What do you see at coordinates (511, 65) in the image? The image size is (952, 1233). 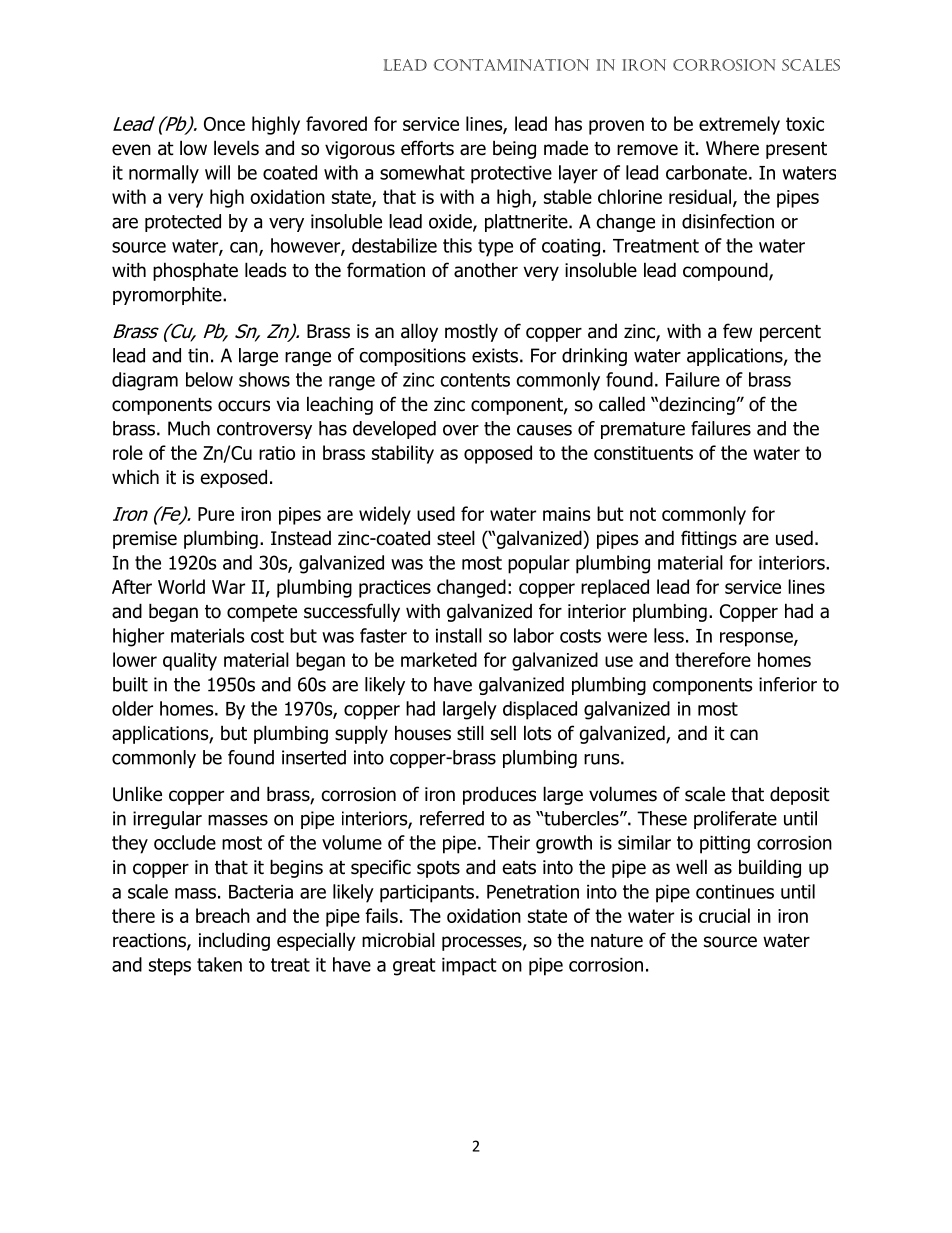 I see `contamination` at bounding box center [511, 65].
